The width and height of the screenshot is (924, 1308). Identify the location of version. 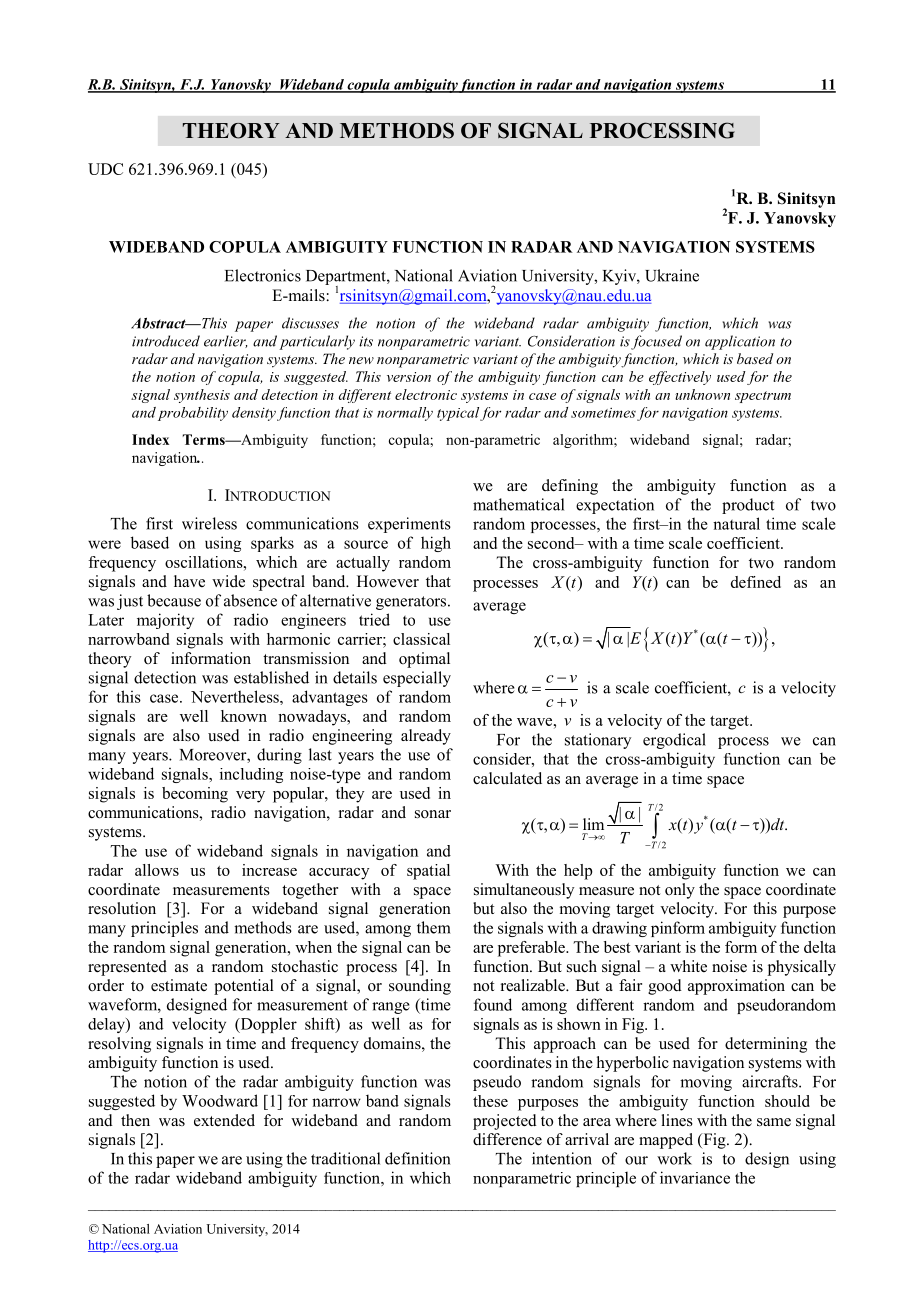
(409, 377).
